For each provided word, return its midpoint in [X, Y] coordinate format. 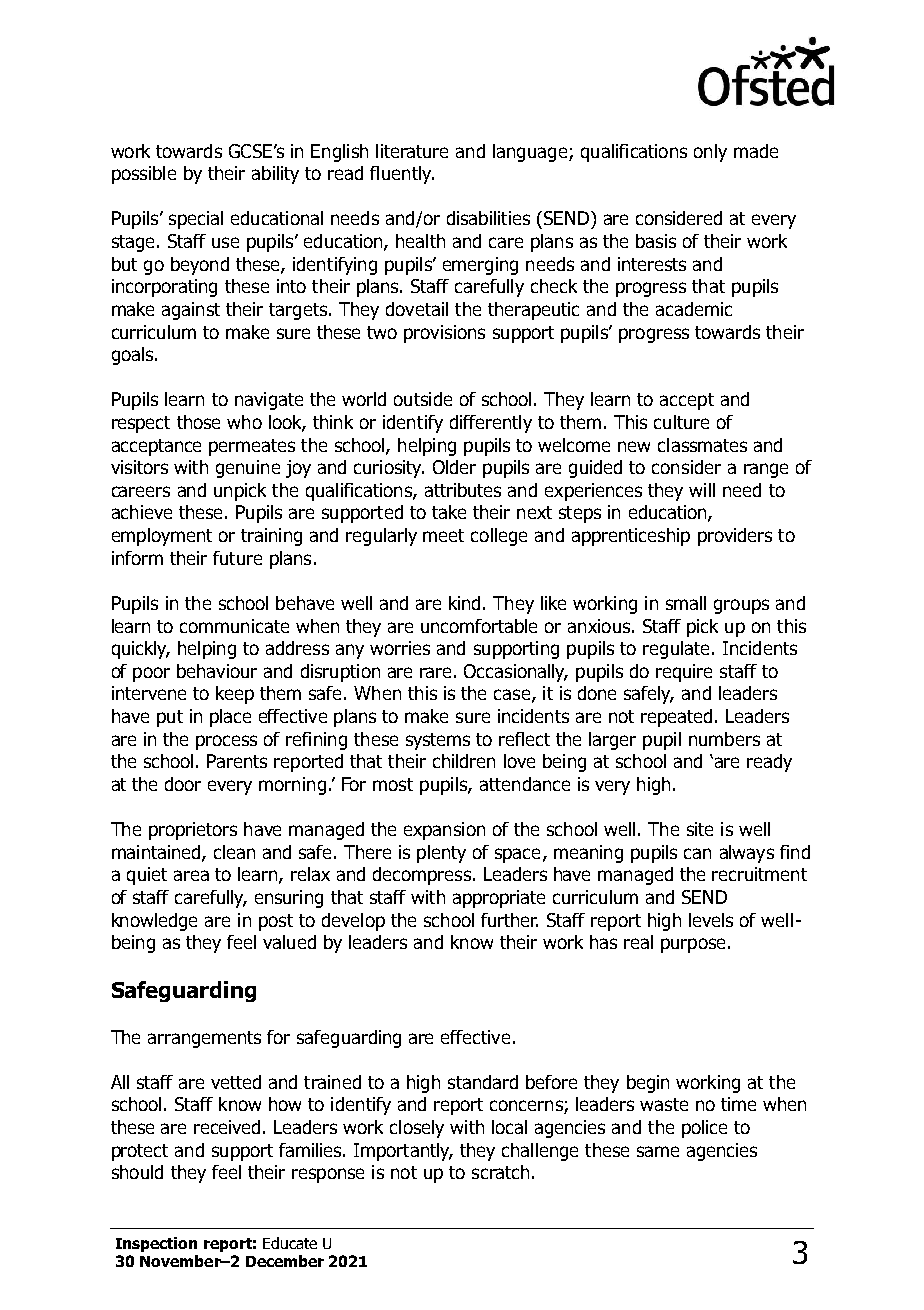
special [196, 220]
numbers [724, 739]
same [658, 1151]
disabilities [488, 218]
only [710, 153]
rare [435, 672]
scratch [500, 1172]
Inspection [156, 1244]
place [230, 718]
